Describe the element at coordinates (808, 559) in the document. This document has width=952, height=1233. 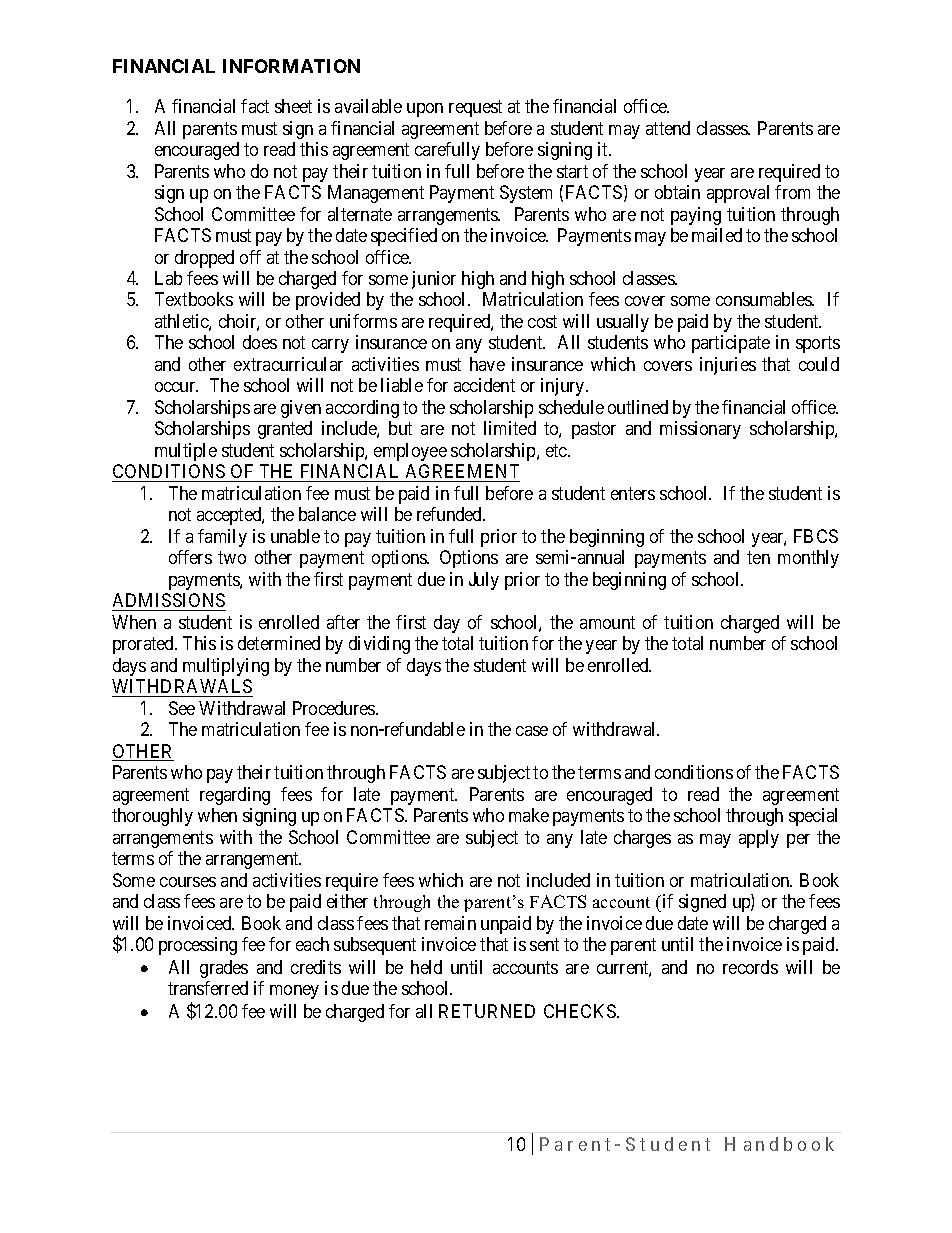
I see `monthly` at that location.
